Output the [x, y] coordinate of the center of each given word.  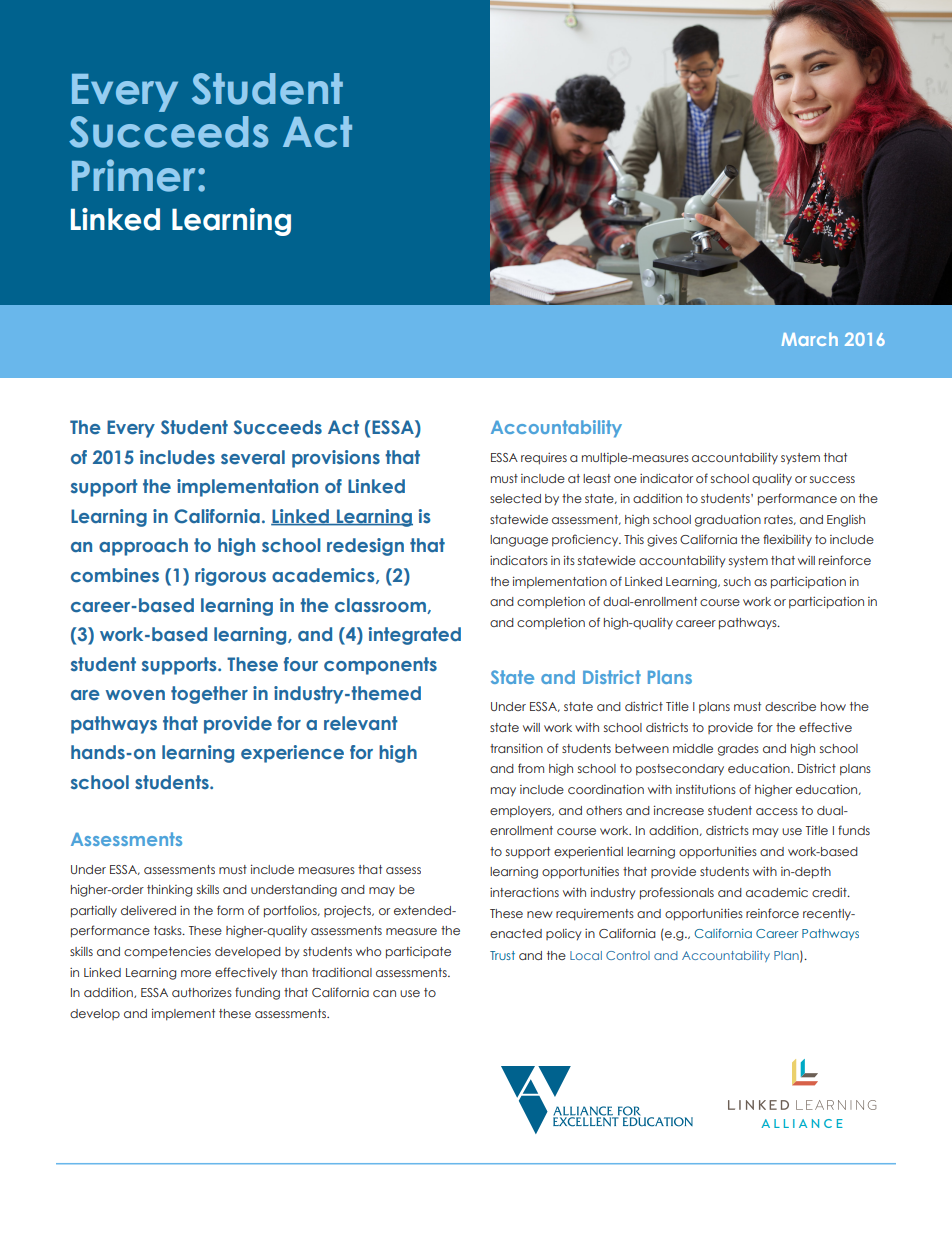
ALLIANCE [802, 1123]
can [384, 993]
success [832, 479]
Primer [133, 175]
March [810, 339]
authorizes [202, 992]
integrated [415, 636]
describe [790, 706]
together [209, 695]
